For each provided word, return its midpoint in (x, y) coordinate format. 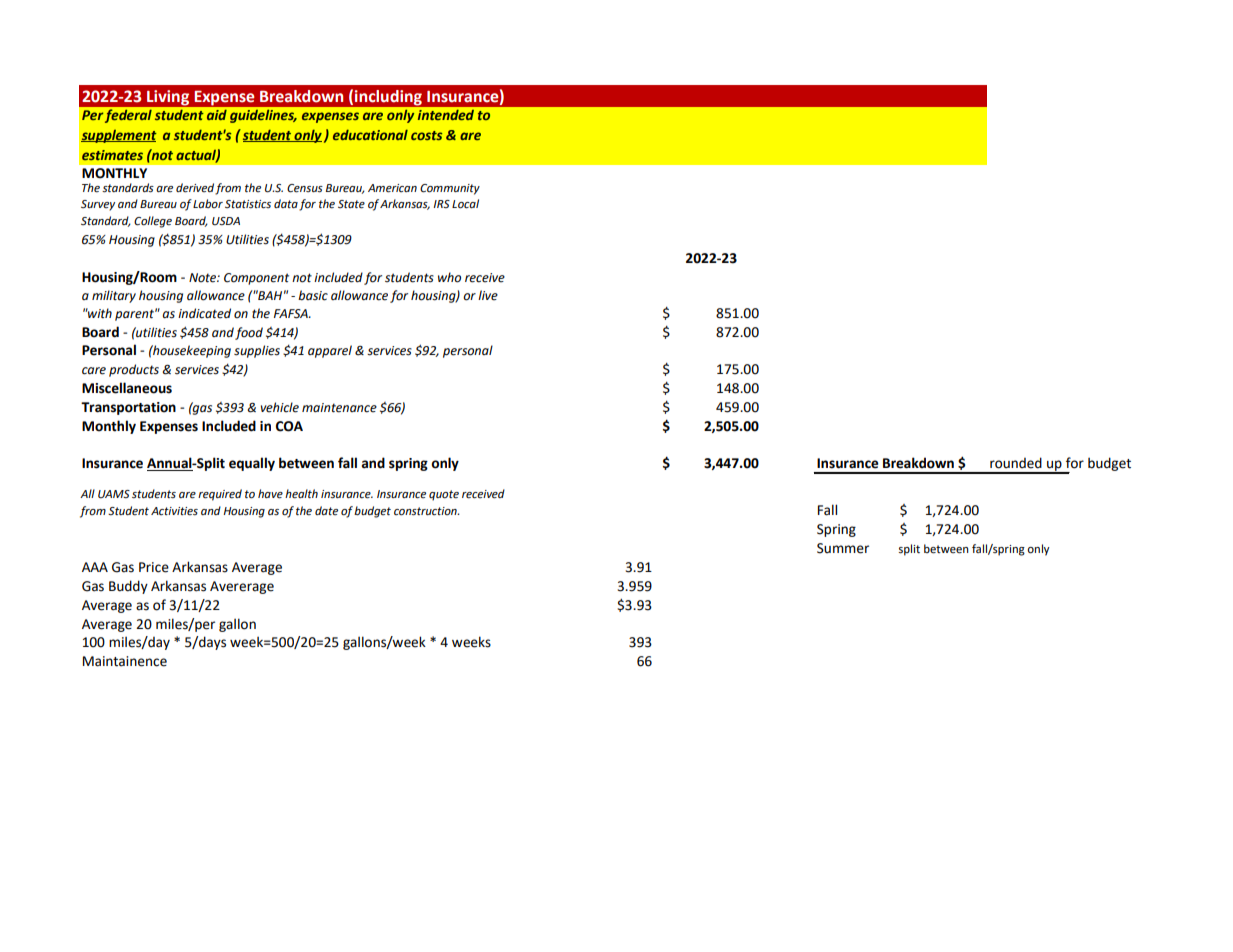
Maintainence (125, 661)
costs (427, 135)
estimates (112, 155)
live (488, 295)
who (449, 277)
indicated (204, 313)
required (220, 495)
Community (450, 189)
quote (444, 495)
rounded (1016, 463)
